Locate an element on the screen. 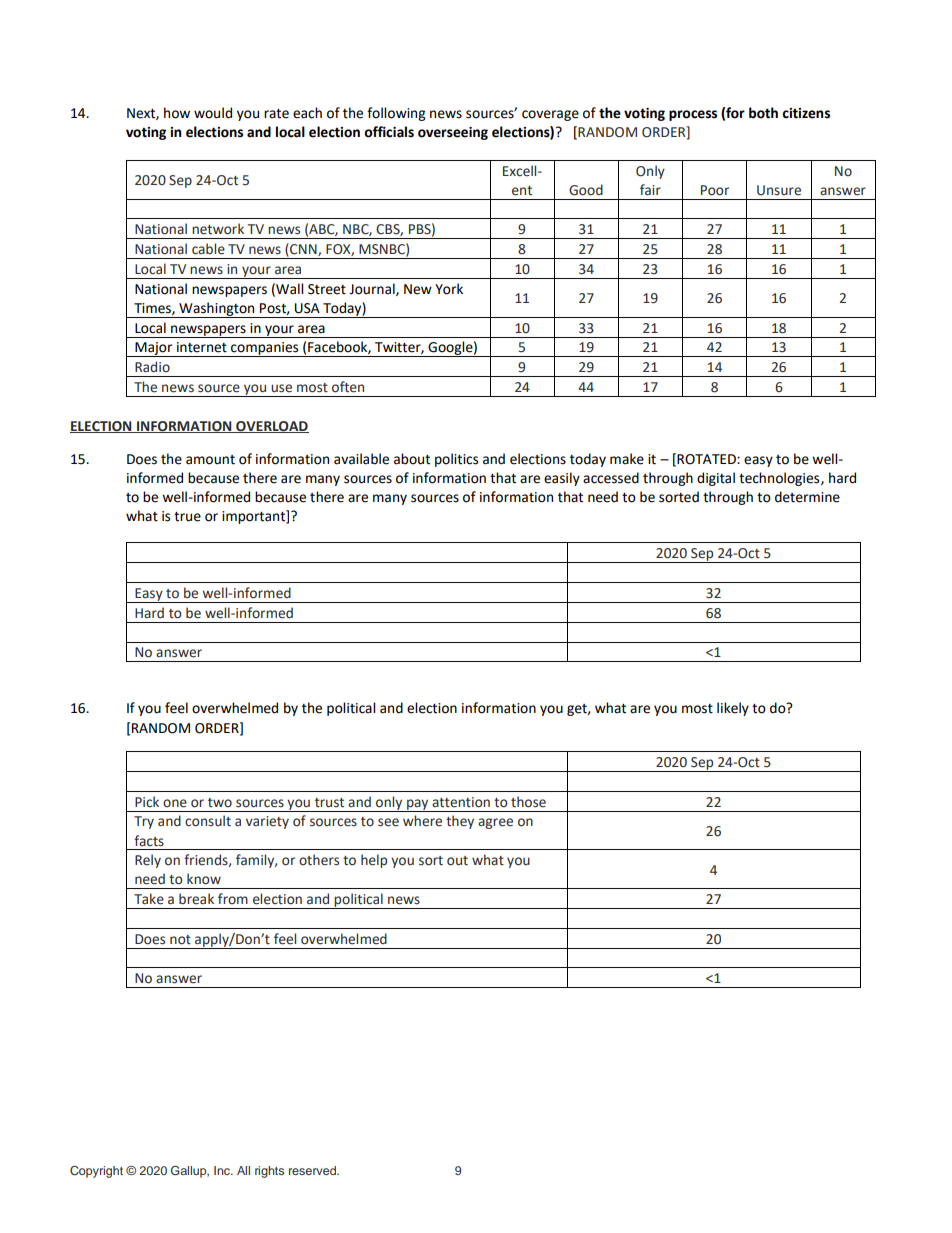 Image resolution: width=952 pixels, height=1233 pixels. break is located at coordinates (196, 899).
